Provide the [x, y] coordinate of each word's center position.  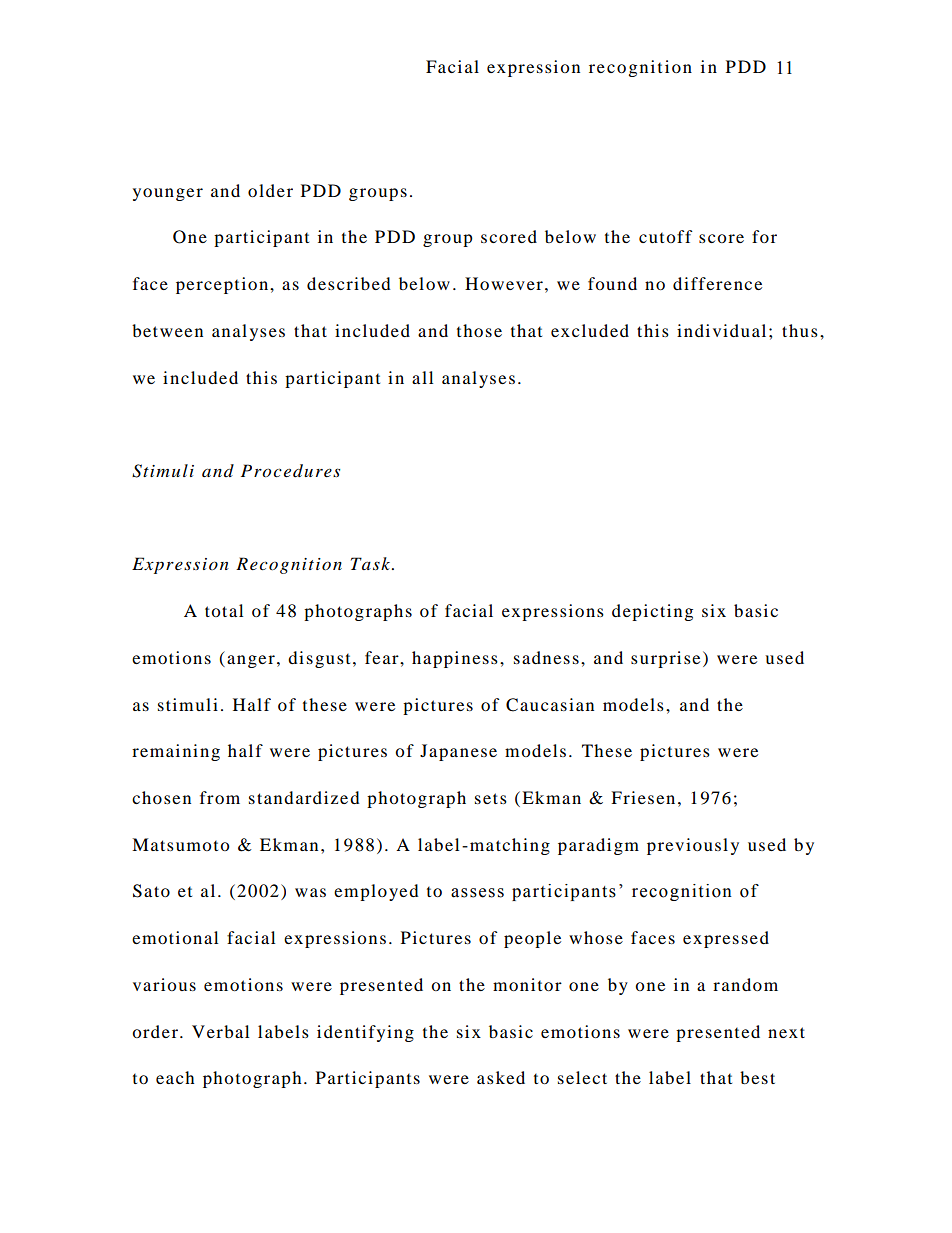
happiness [455, 659]
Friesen [643, 797]
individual [721, 330]
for [764, 236]
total [224, 610]
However [504, 283]
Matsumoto [180, 844]
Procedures [290, 471]
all [422, 377]
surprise [665, 659]
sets [491, 798]
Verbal [220, 1031]
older [270, 190]
